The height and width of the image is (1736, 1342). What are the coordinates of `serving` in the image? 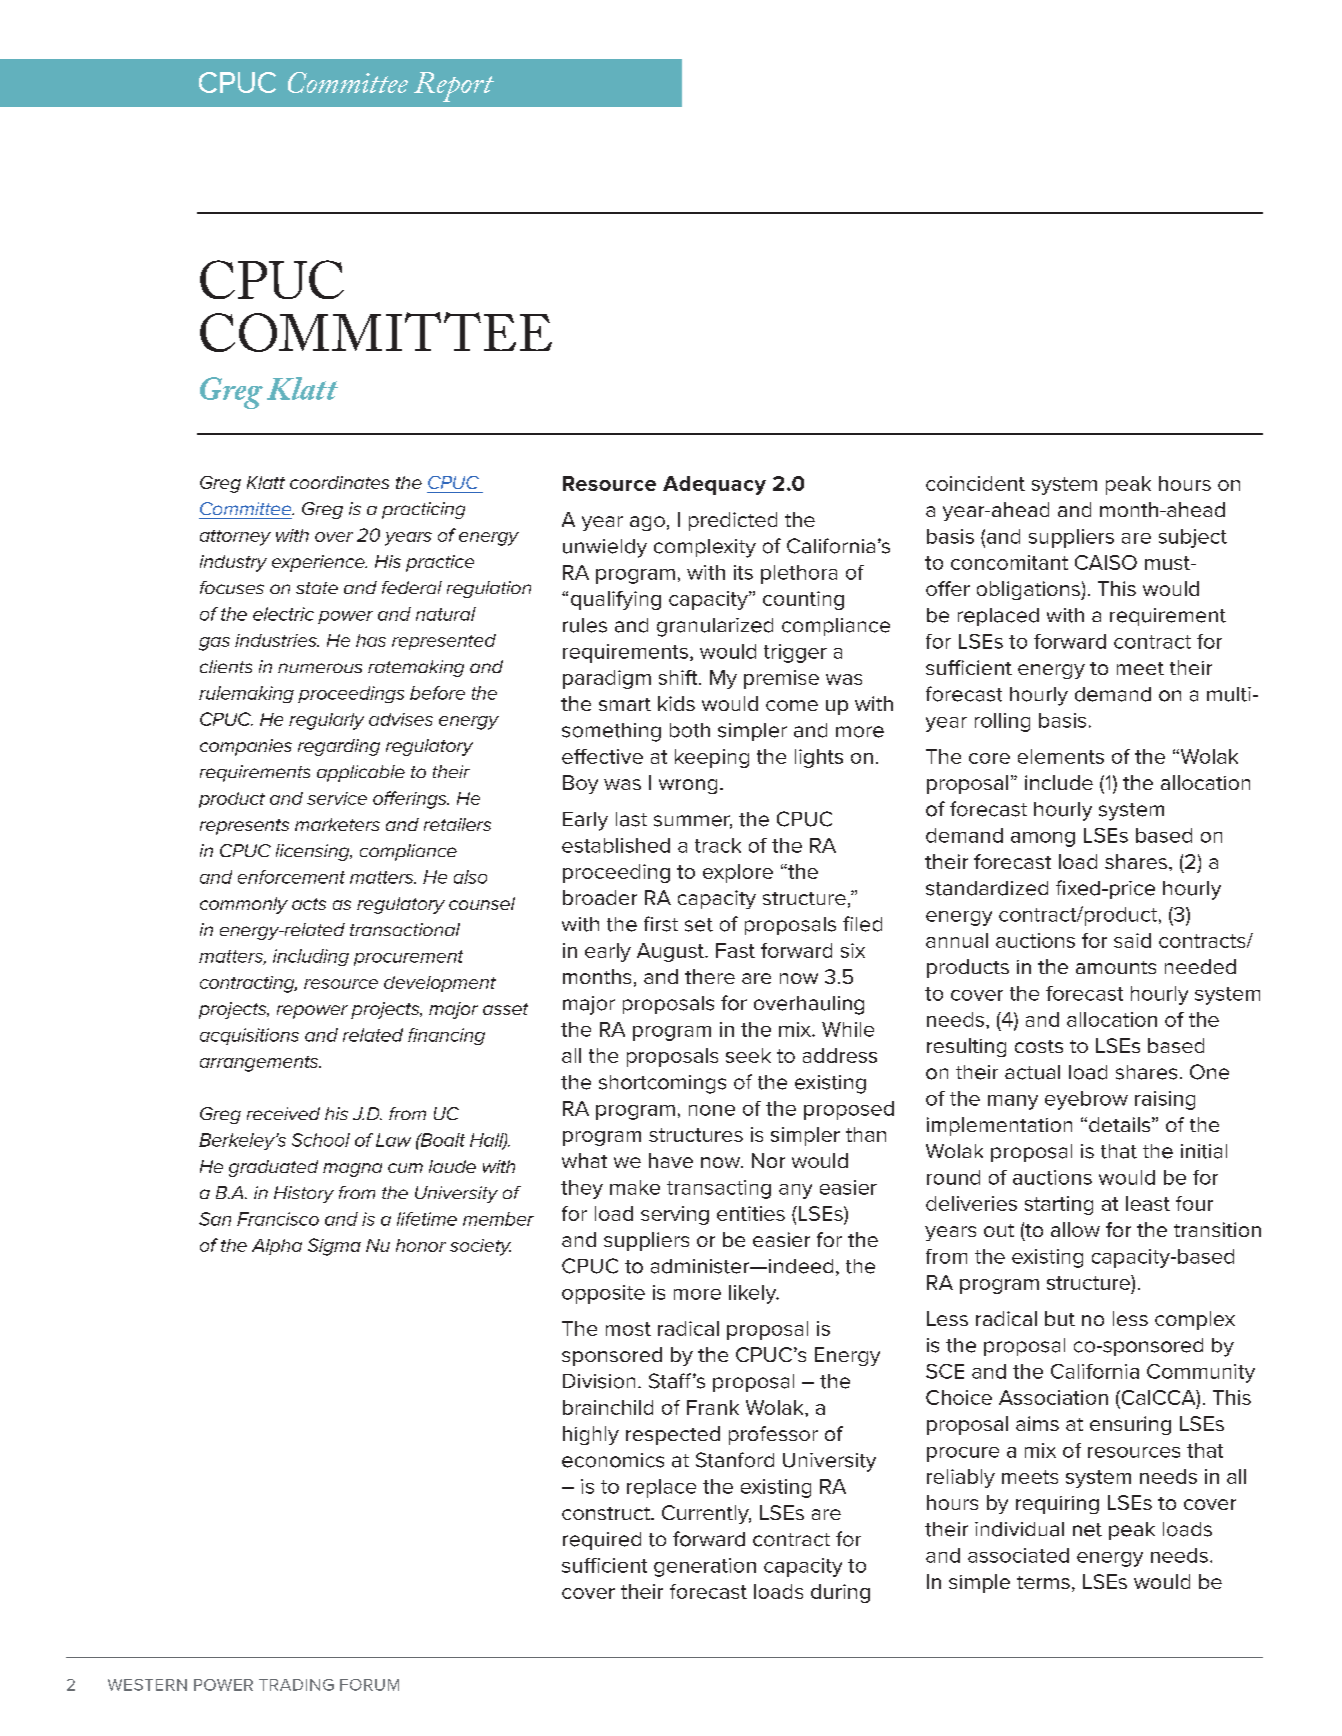 It's located at (675, 1215).
